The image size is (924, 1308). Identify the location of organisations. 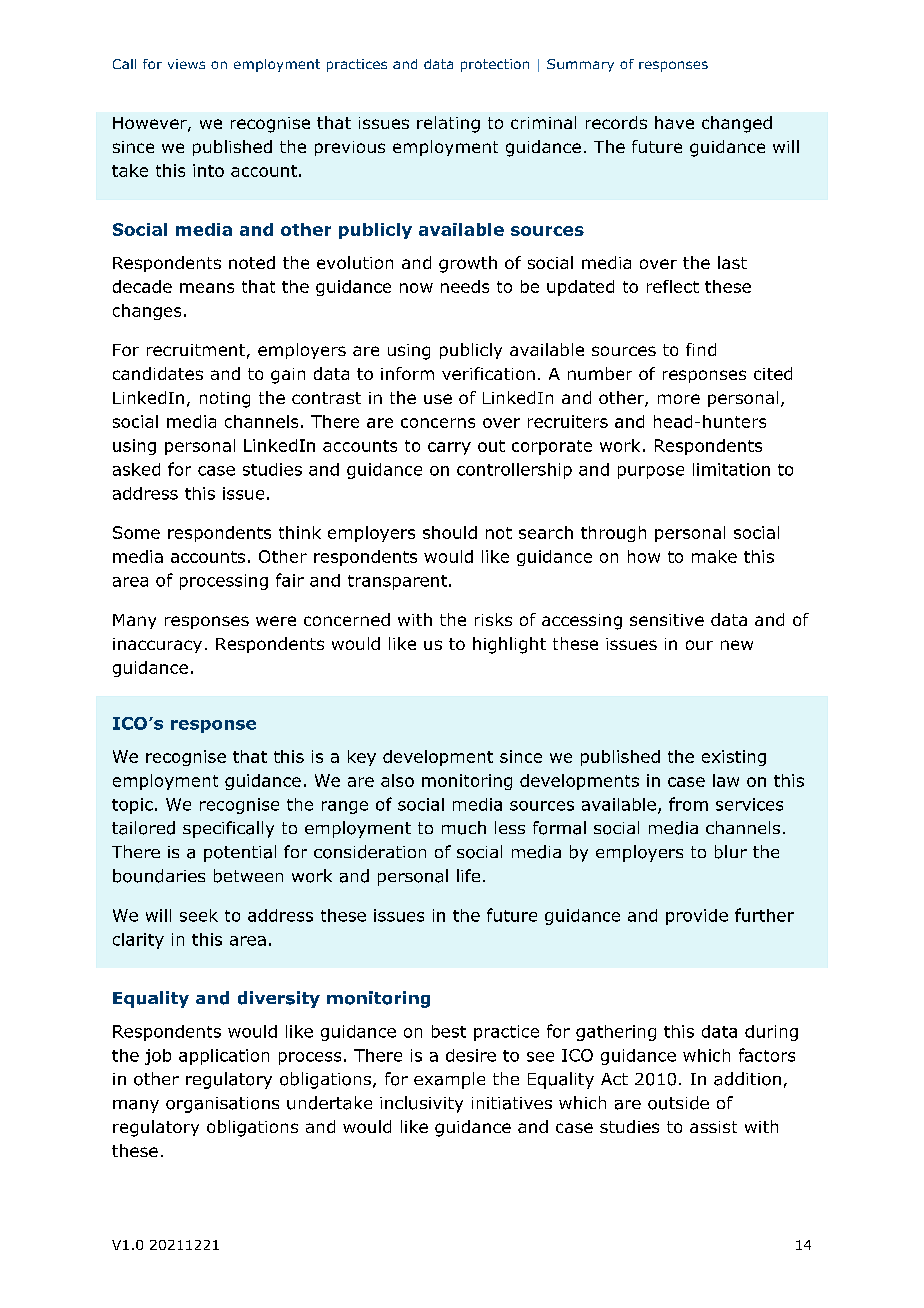
(222, 1105).
